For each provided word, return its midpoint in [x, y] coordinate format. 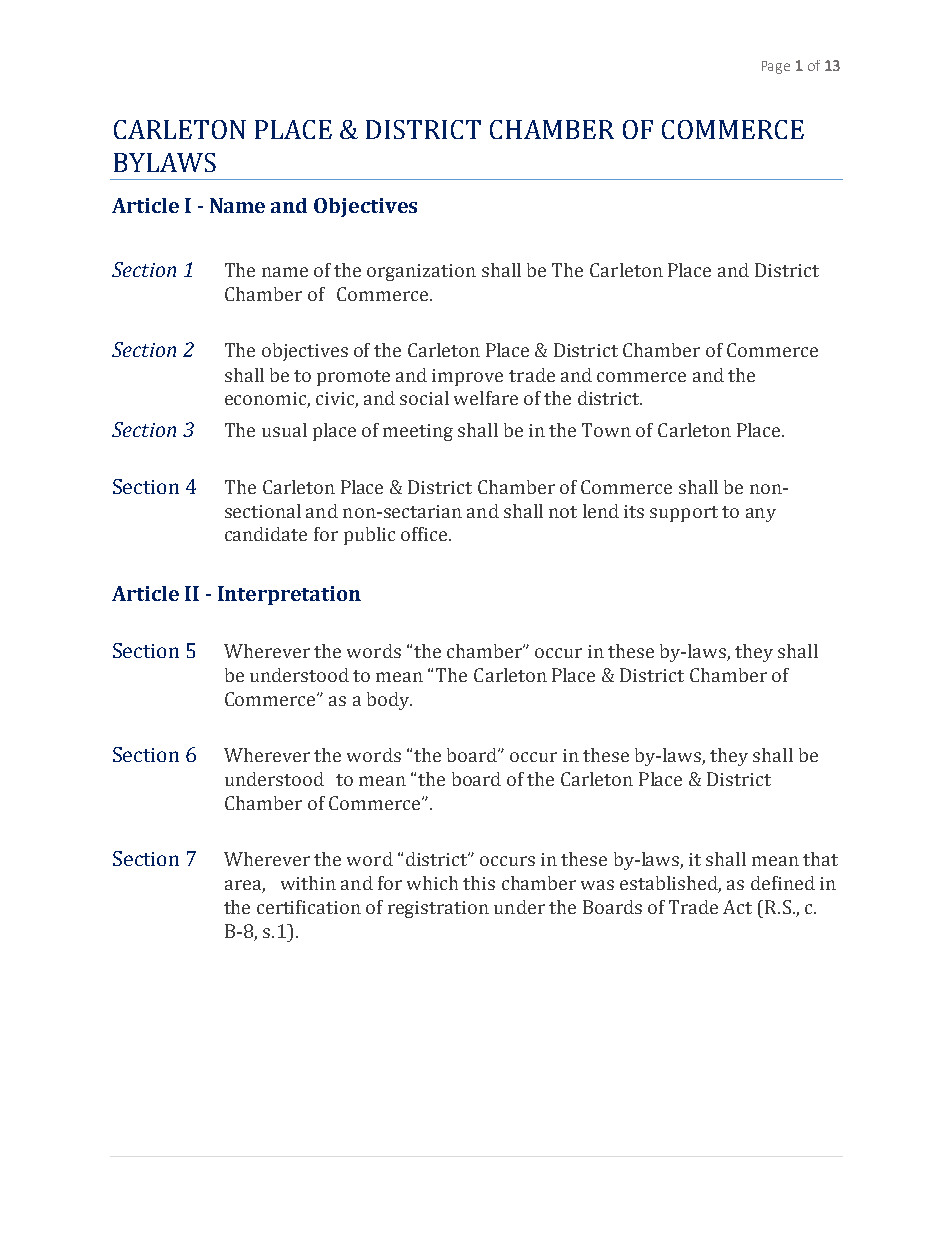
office [425, 534]
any [761, 515]
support [684, 514]
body [389, 701]
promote [353, 378]
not [563, 512]
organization [421, 272]
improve [467, 377]
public [369, 536]
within [308, 883]
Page [776, 67]
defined [783, 883]
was [597, 885]
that [820, 859]
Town [606, 430]
